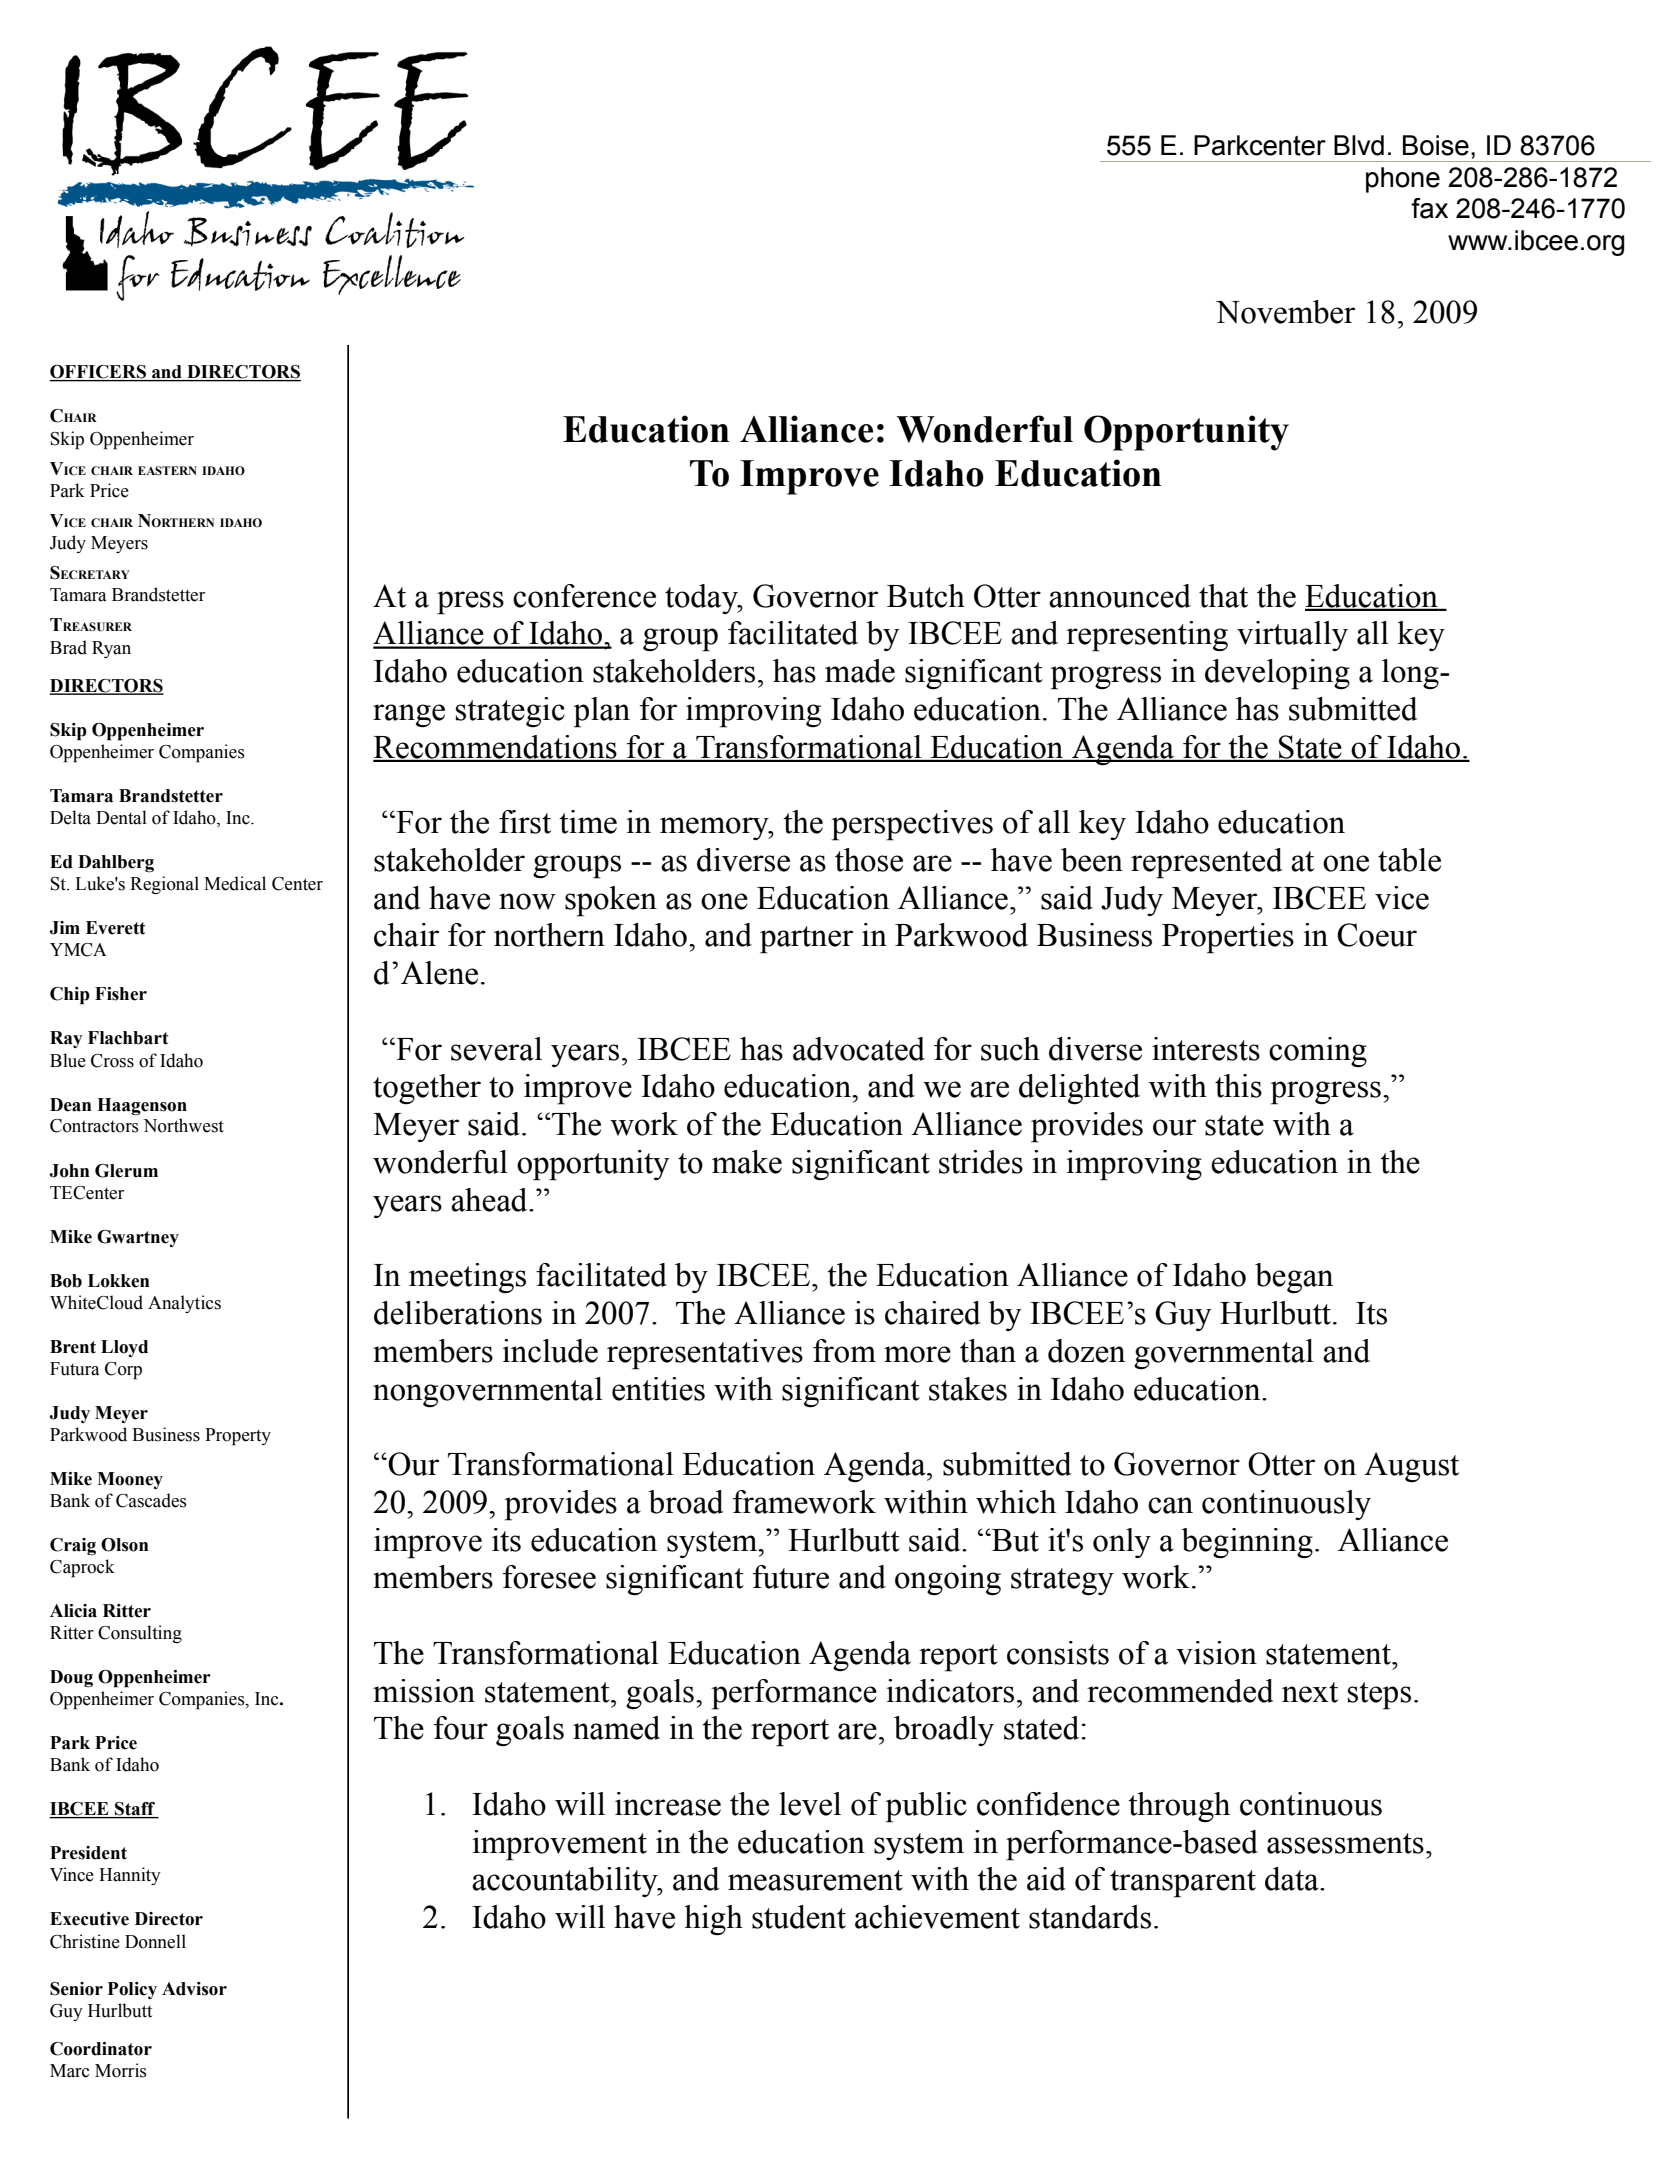 The width and height of the document is (1675, 2167). I want to click on November, so click(1285, 312).
